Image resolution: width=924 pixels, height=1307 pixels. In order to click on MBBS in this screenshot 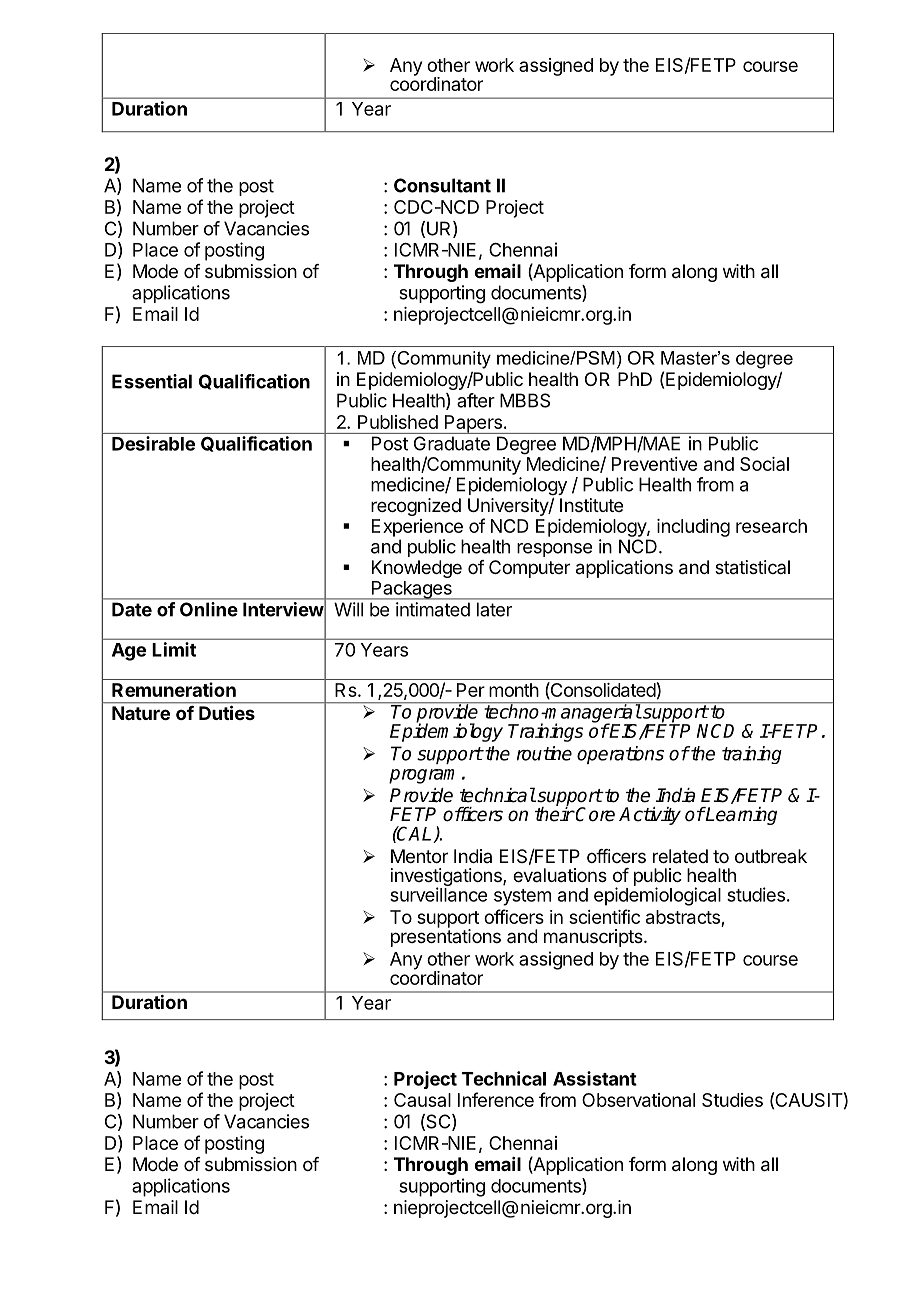, I will do `click(525, 400)`.
